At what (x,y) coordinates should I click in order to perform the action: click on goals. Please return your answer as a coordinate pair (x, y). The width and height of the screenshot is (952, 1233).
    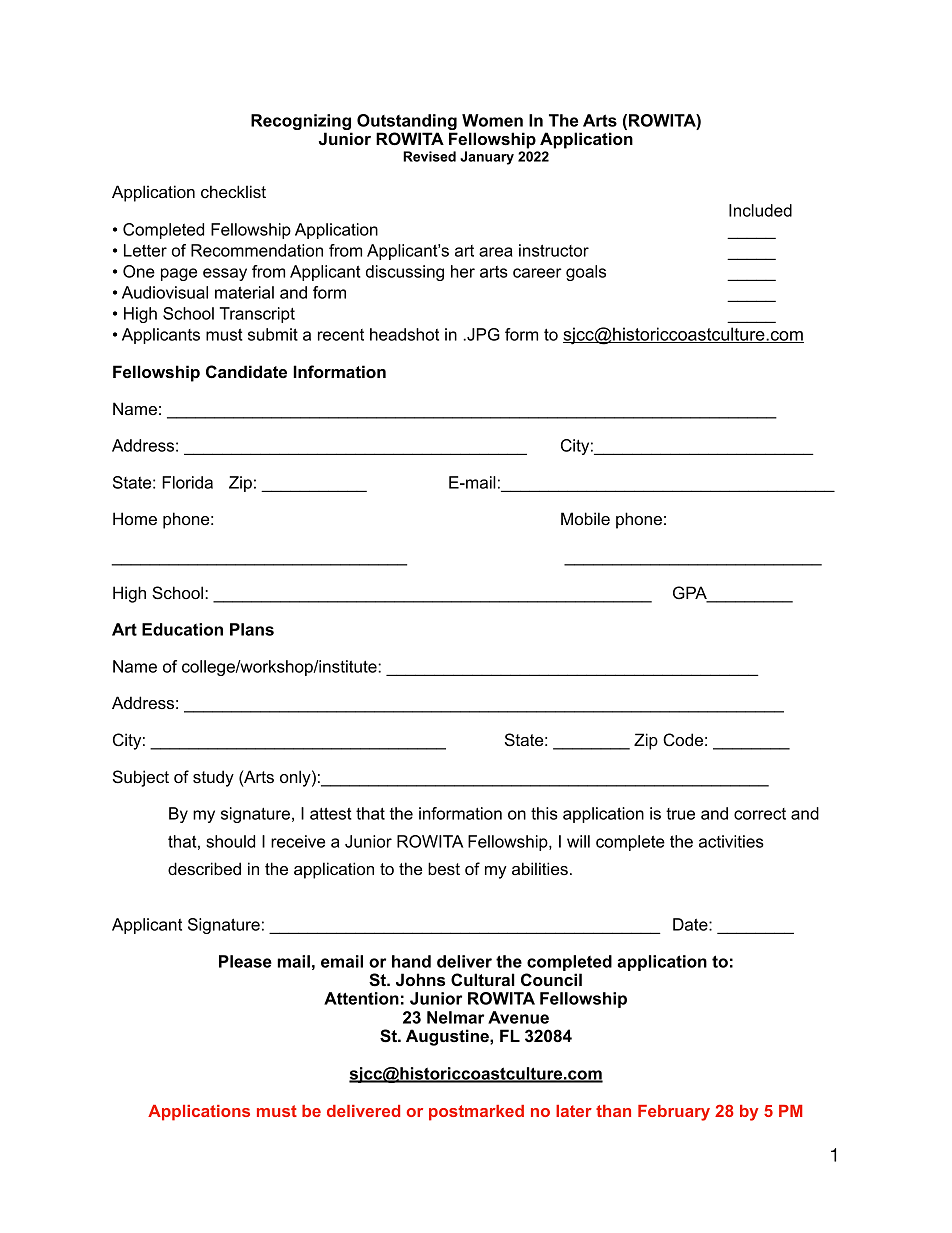
    Looking at the image, I should click on (586, 273).
